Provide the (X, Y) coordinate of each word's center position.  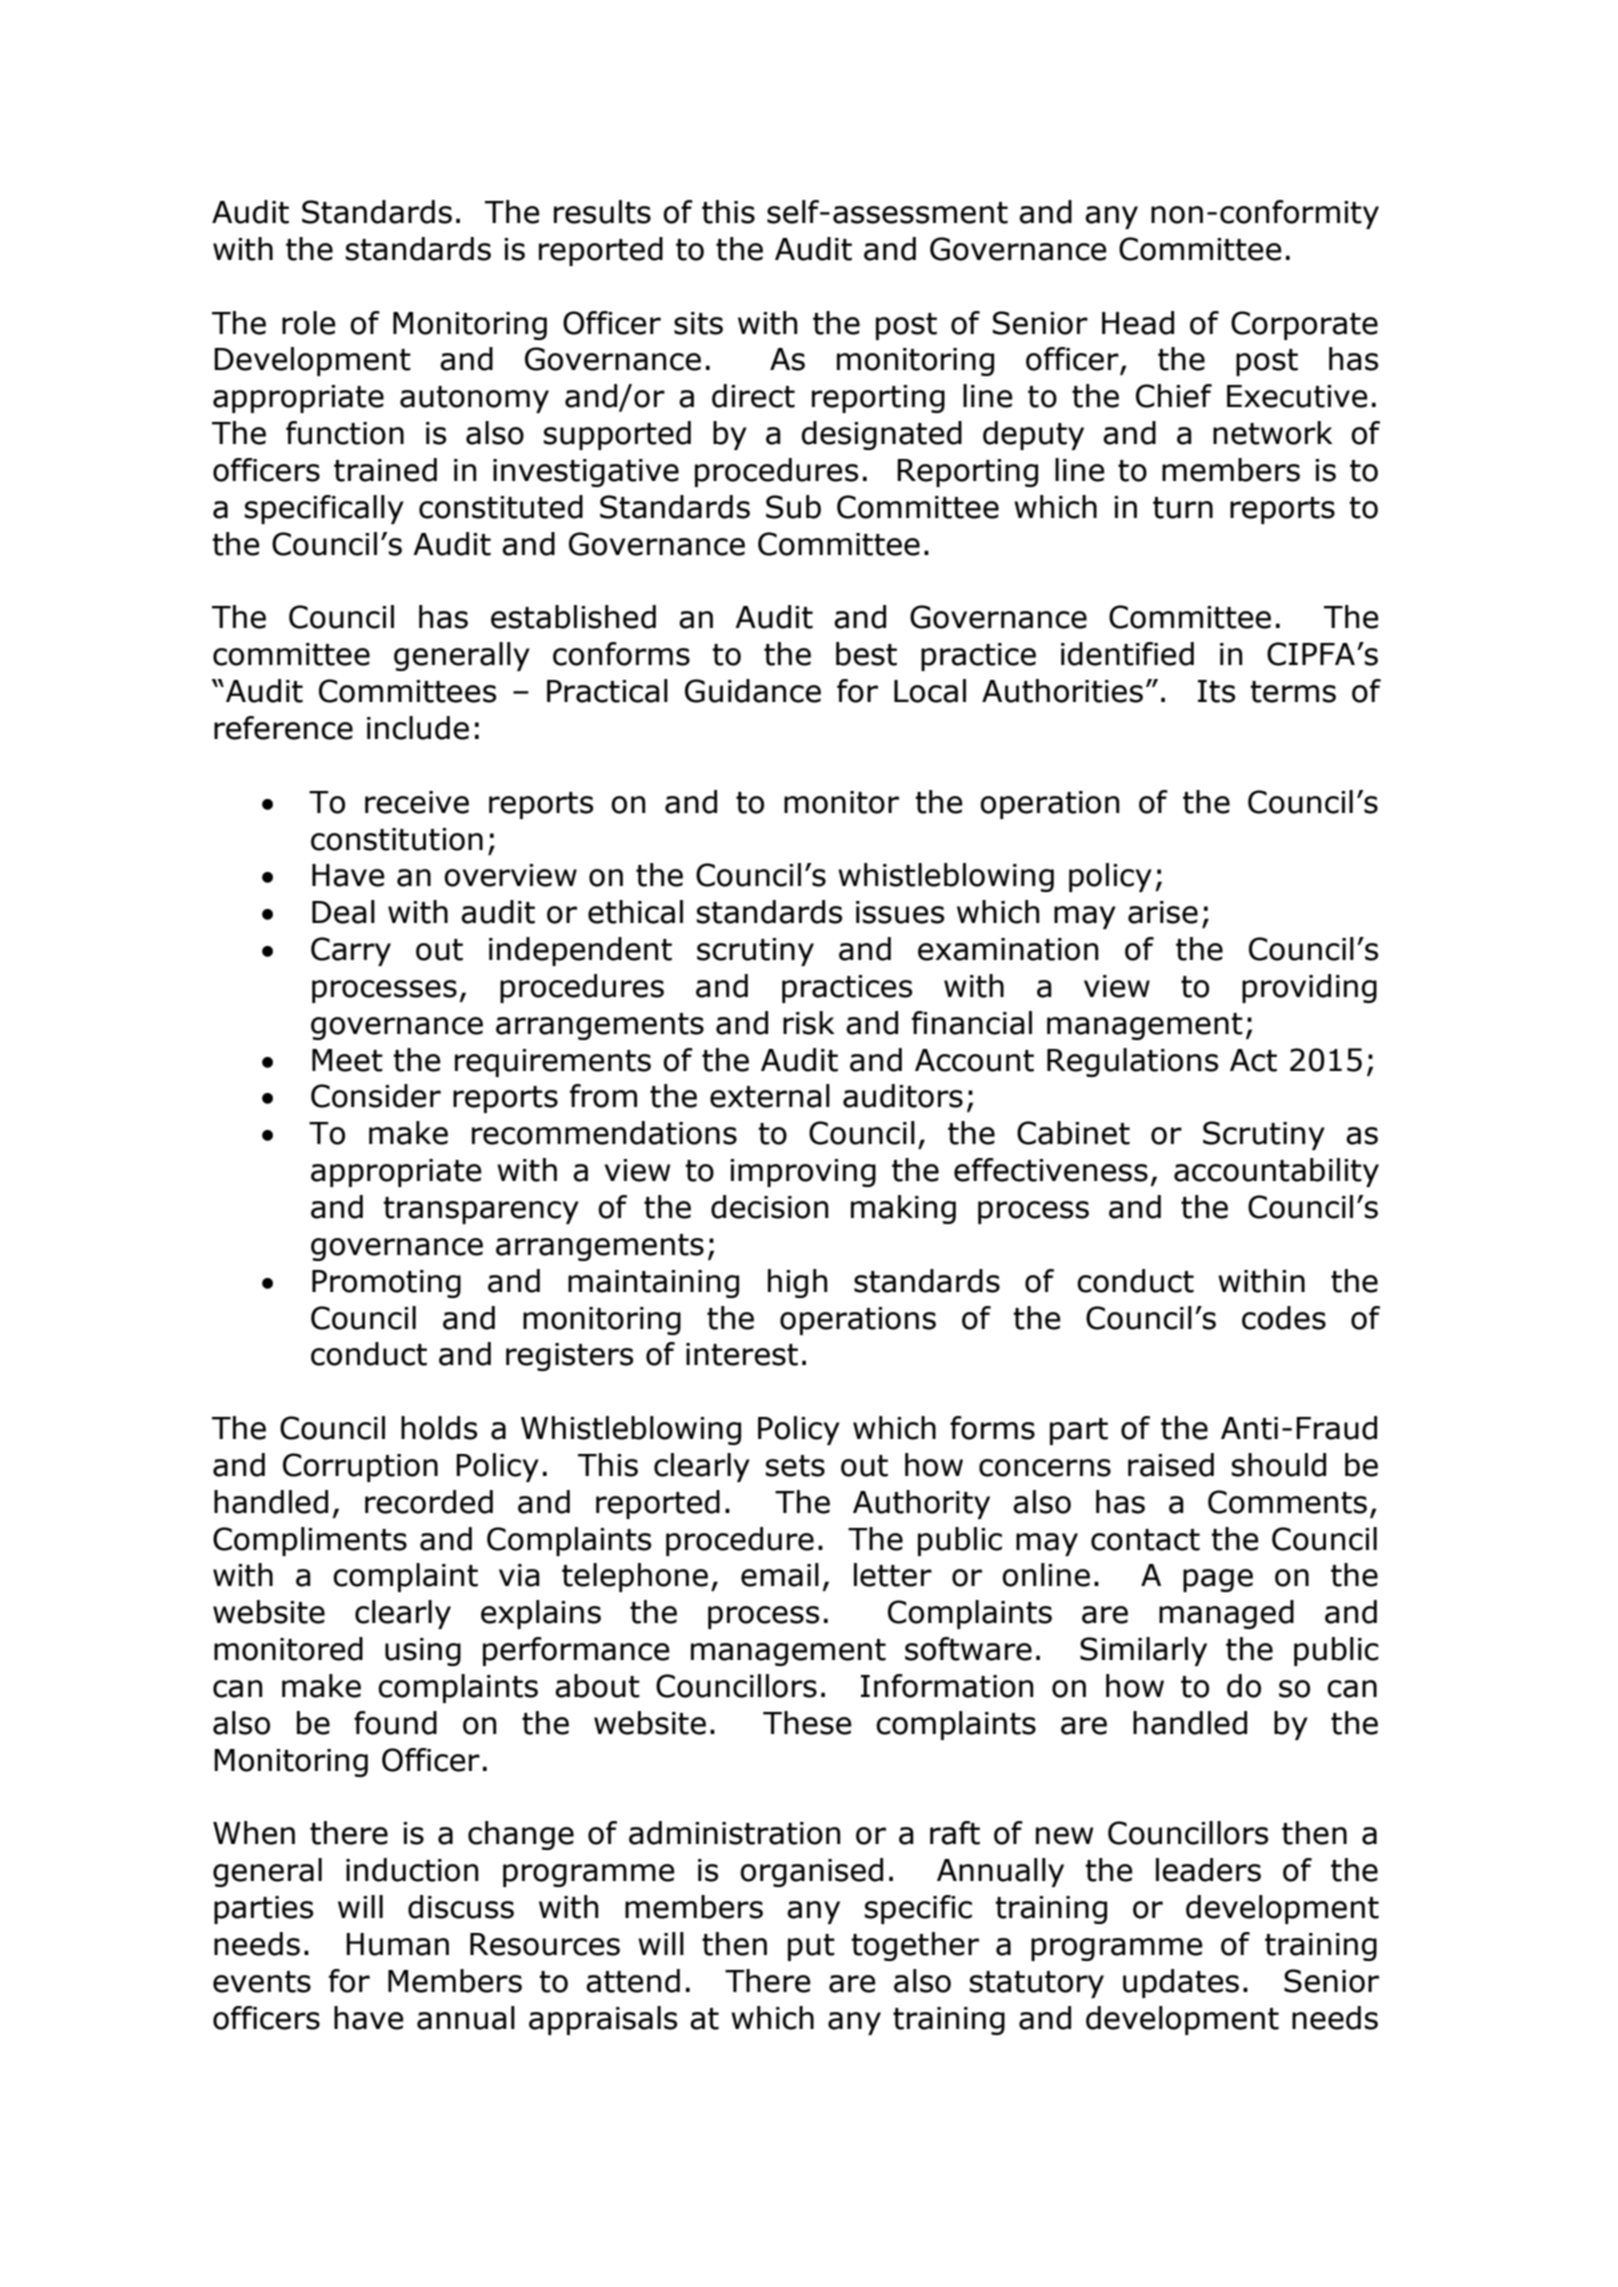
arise (1163, 912)
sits (698, 323)
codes (1284, 1318)
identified (1127, 654)
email (780, 1575)
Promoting (386, 1284)
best (866, 654)
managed (1226, 1614)
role (309, 323)
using (423, 1652)
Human (397, 1944)
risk (809, 1023)
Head (1138, 323)
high (797, 1283)
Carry (351, 951)
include (418, 728)
